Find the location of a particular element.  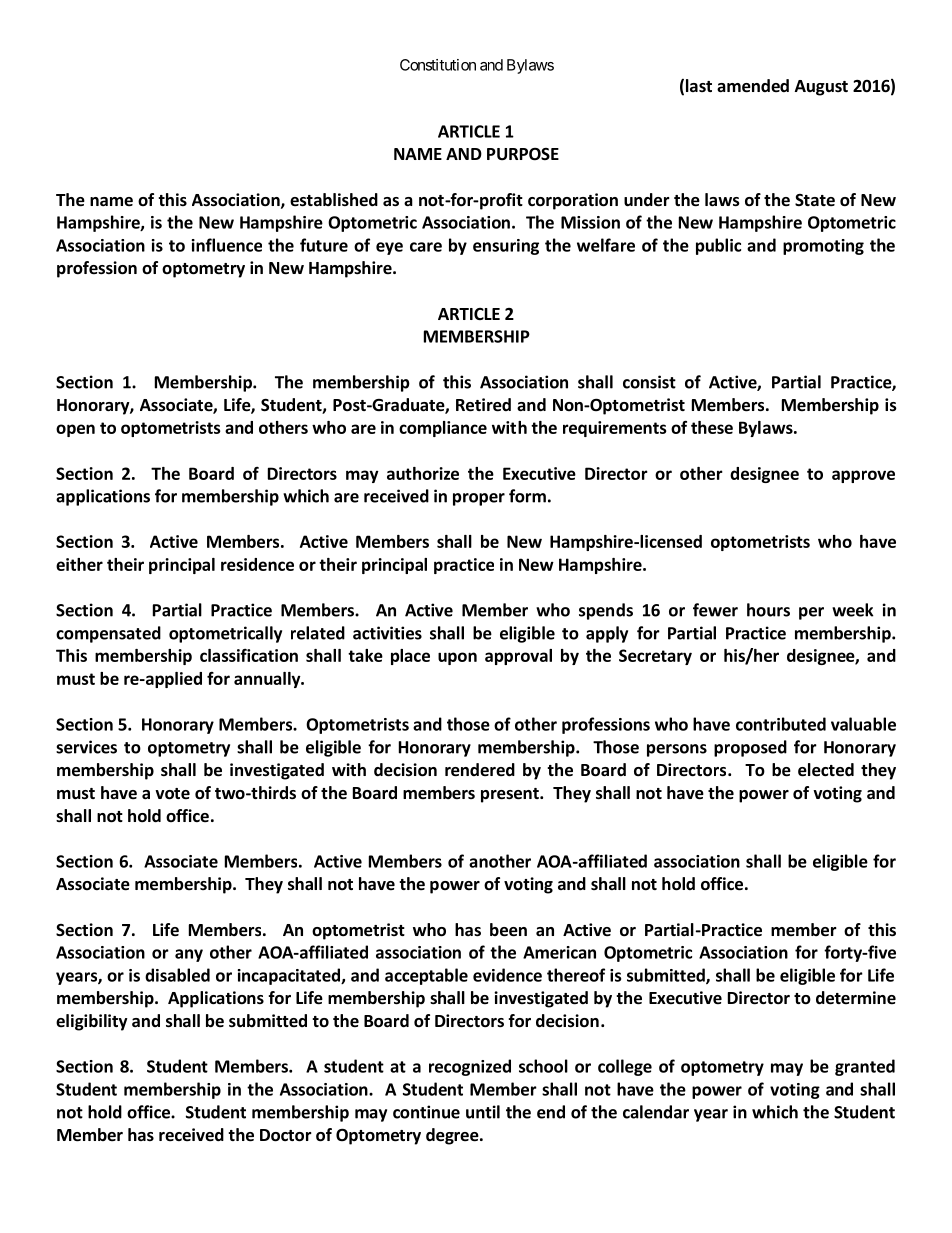

compliance is located at coordinates (443, 429).
